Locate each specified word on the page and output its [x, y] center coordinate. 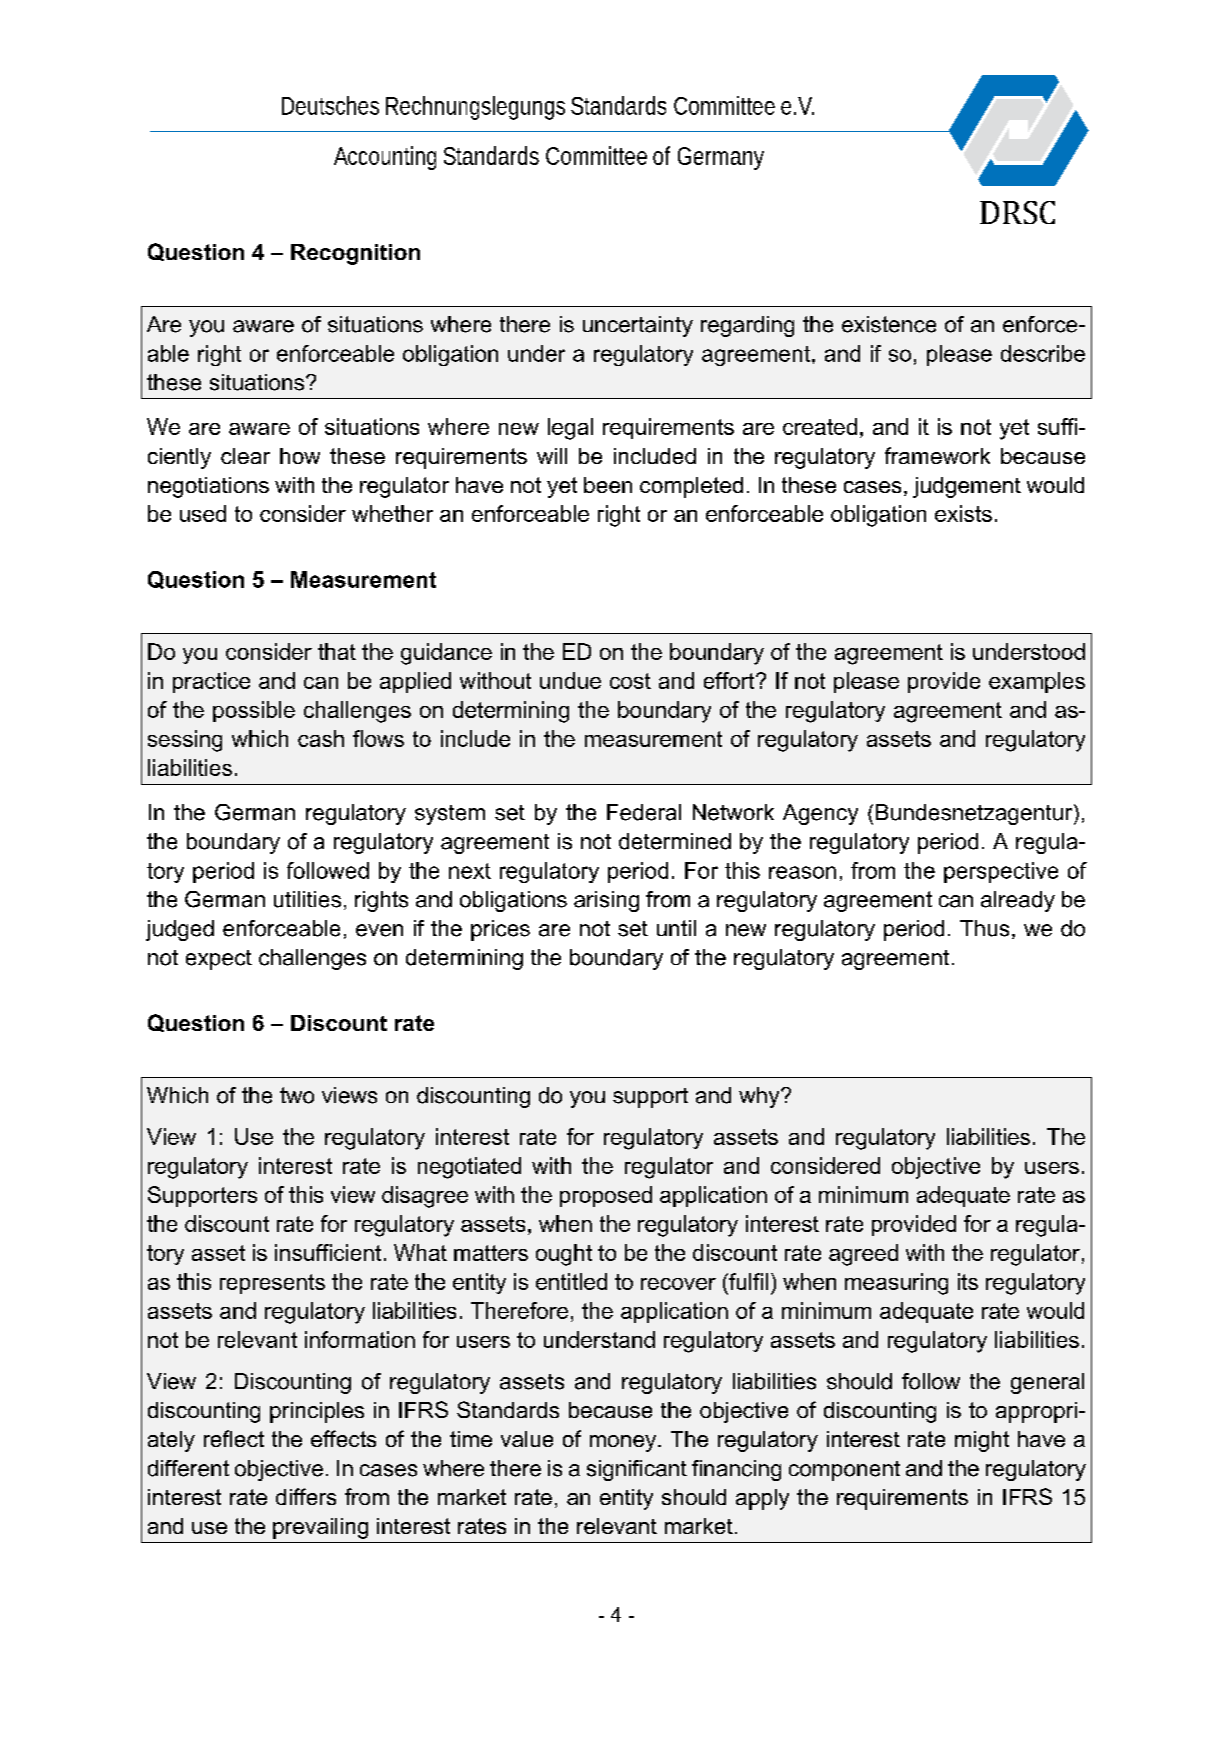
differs [306, 1496]
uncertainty [638, 326]
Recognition [355, 254]
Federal [644, 812]
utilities [307, 899]
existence [889, 324]
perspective [1001, 872]
